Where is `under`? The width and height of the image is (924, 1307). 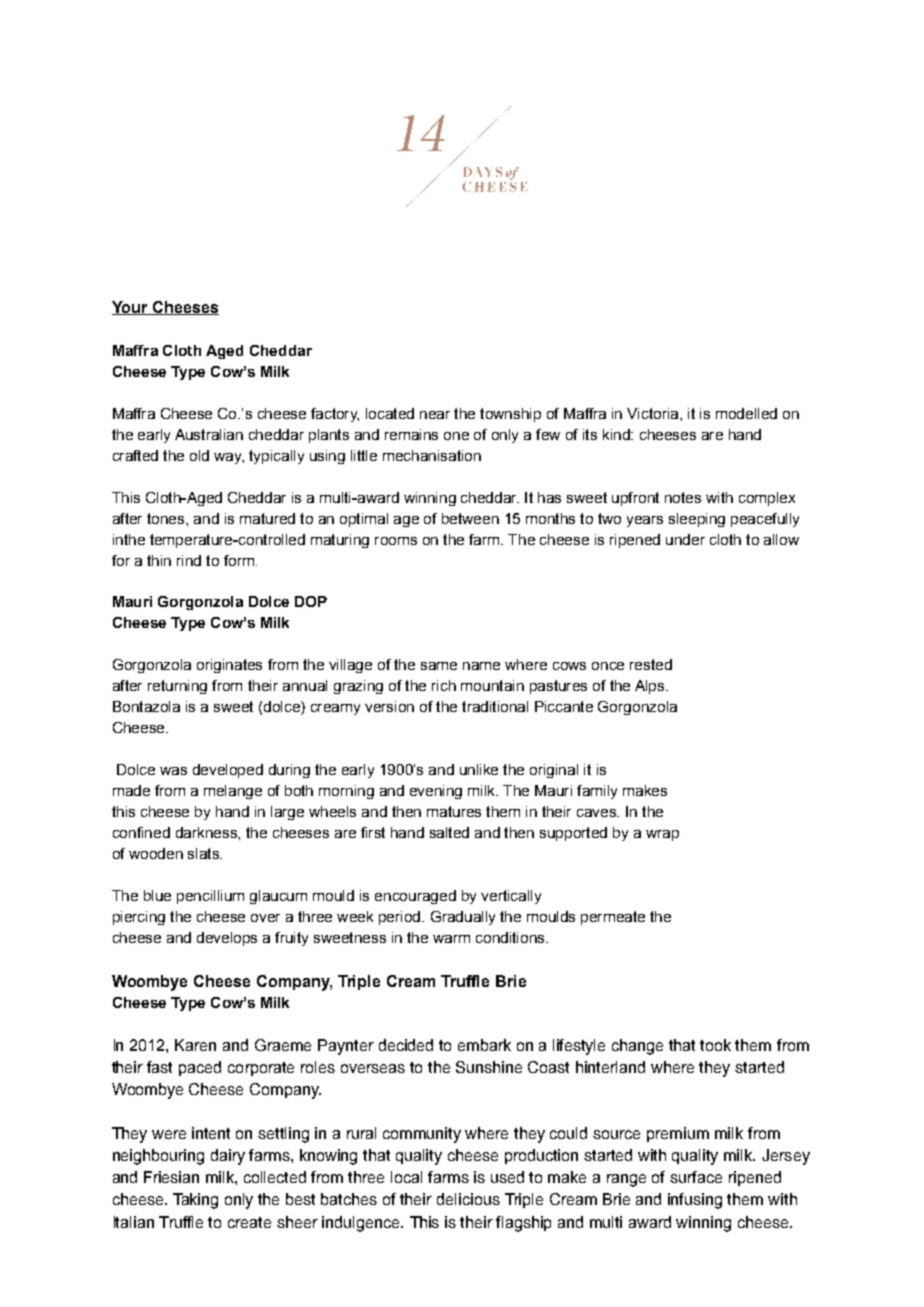
under is located at coordinates (685, 539).
